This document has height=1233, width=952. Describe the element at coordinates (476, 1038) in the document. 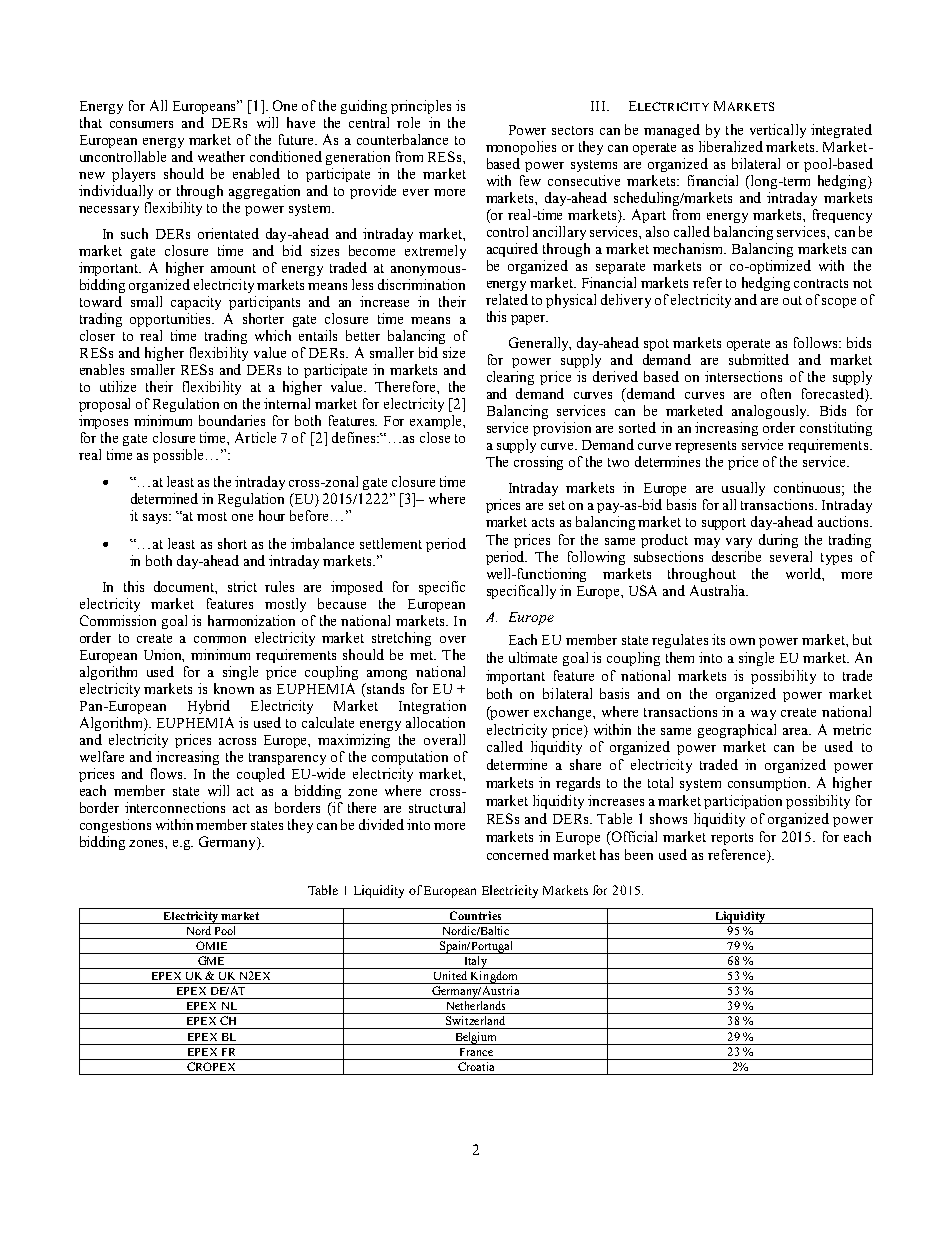

I see `Belgium` at that location.
